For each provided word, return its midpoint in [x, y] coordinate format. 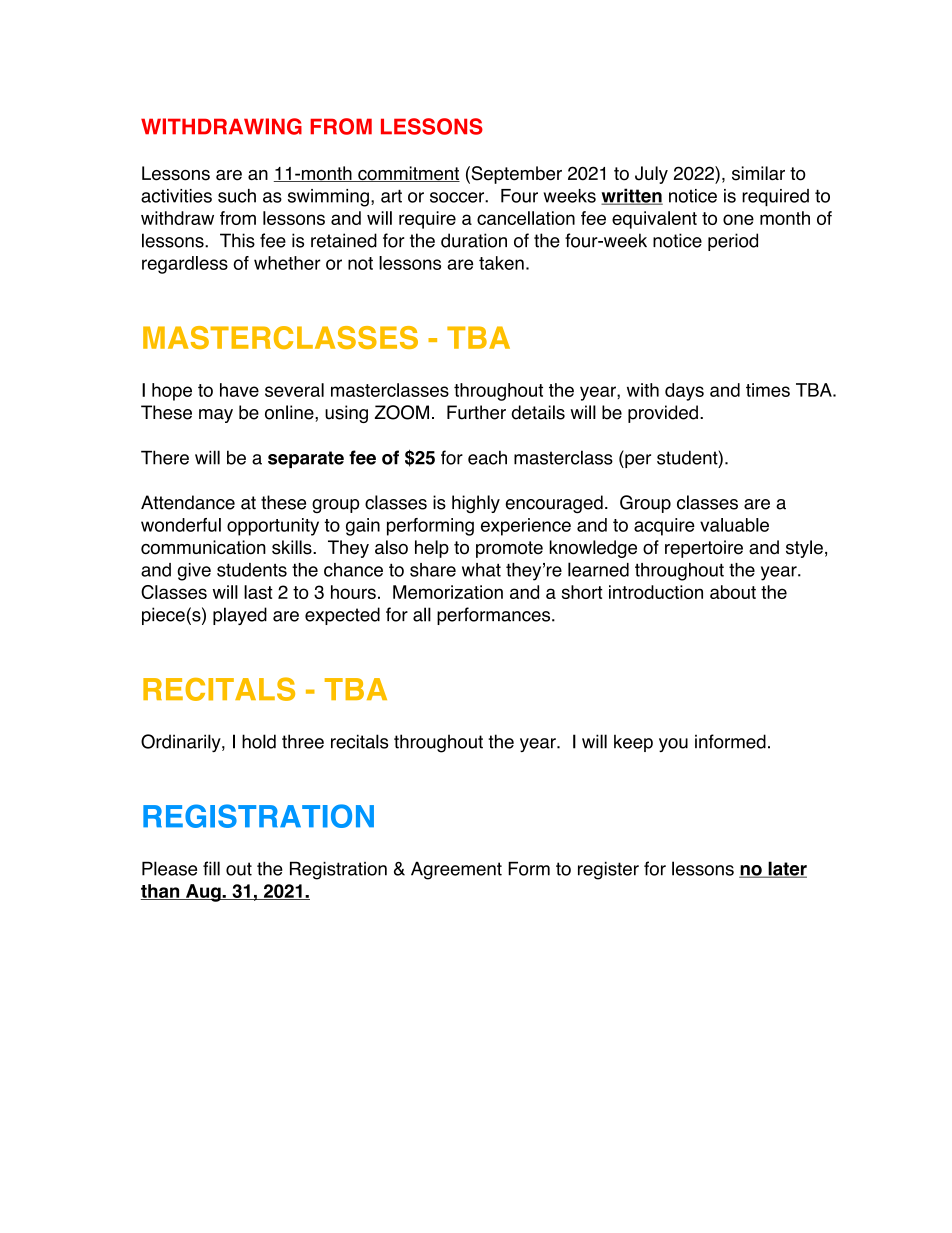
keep [633, 743]
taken [501, 263]
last [258, 592]
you [673, 745]
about [733, 592]
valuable [734, 525]
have [239, 390]
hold [259, 741]
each [487, 457]
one [738, 219]
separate [306, 459]
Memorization [448, 592]
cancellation [526, 218]
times [768, 390]
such [237, 196]
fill [211, 868]
